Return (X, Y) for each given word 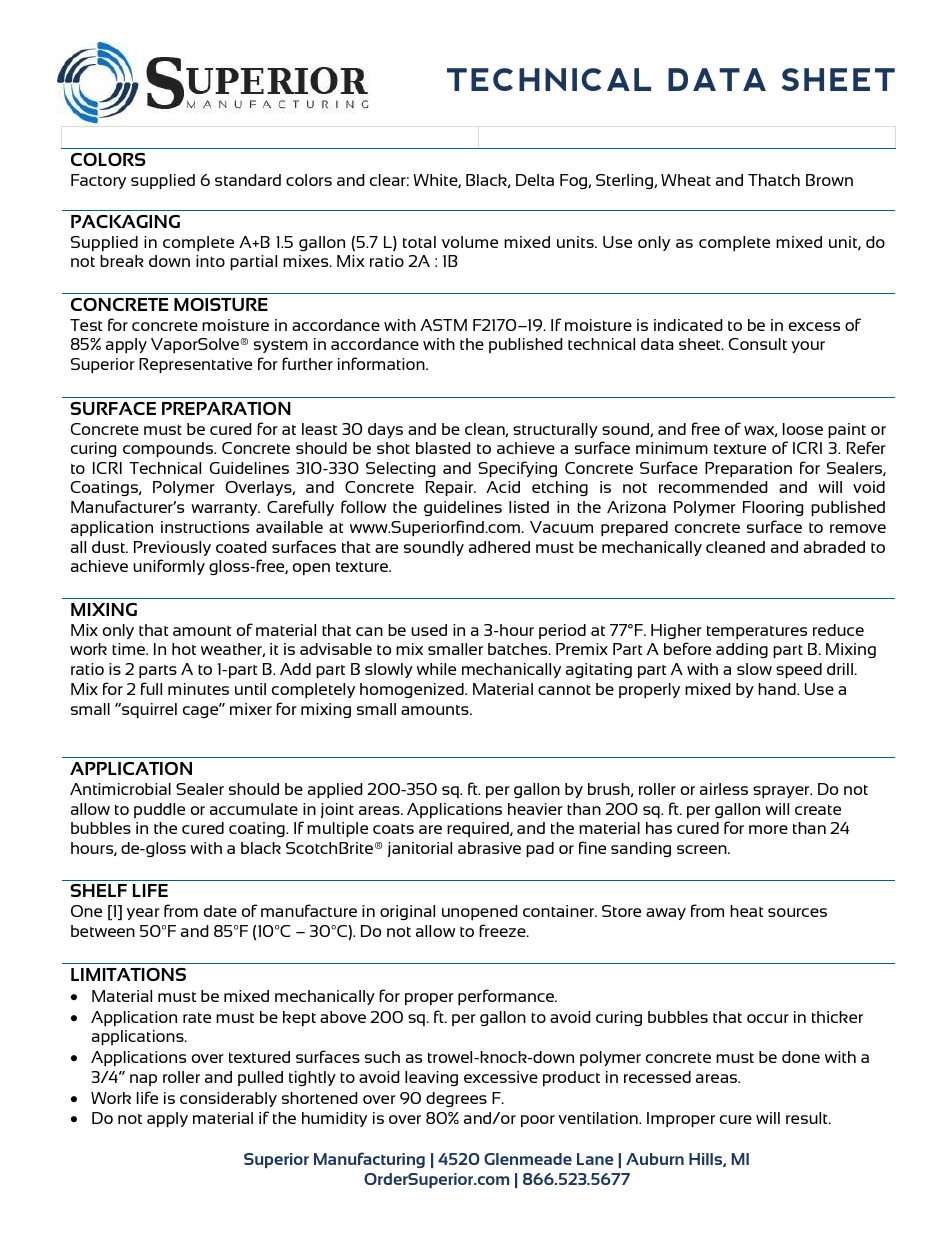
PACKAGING (125, 221)
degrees (456, 1099)
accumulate (254, 809)
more (768, 829)
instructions (205, 527)
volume (470, 242)
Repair (451, 488)
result (808, 1118)
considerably (228, 1099)
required (479, 829)
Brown (829, 180)
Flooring (773, 508)
